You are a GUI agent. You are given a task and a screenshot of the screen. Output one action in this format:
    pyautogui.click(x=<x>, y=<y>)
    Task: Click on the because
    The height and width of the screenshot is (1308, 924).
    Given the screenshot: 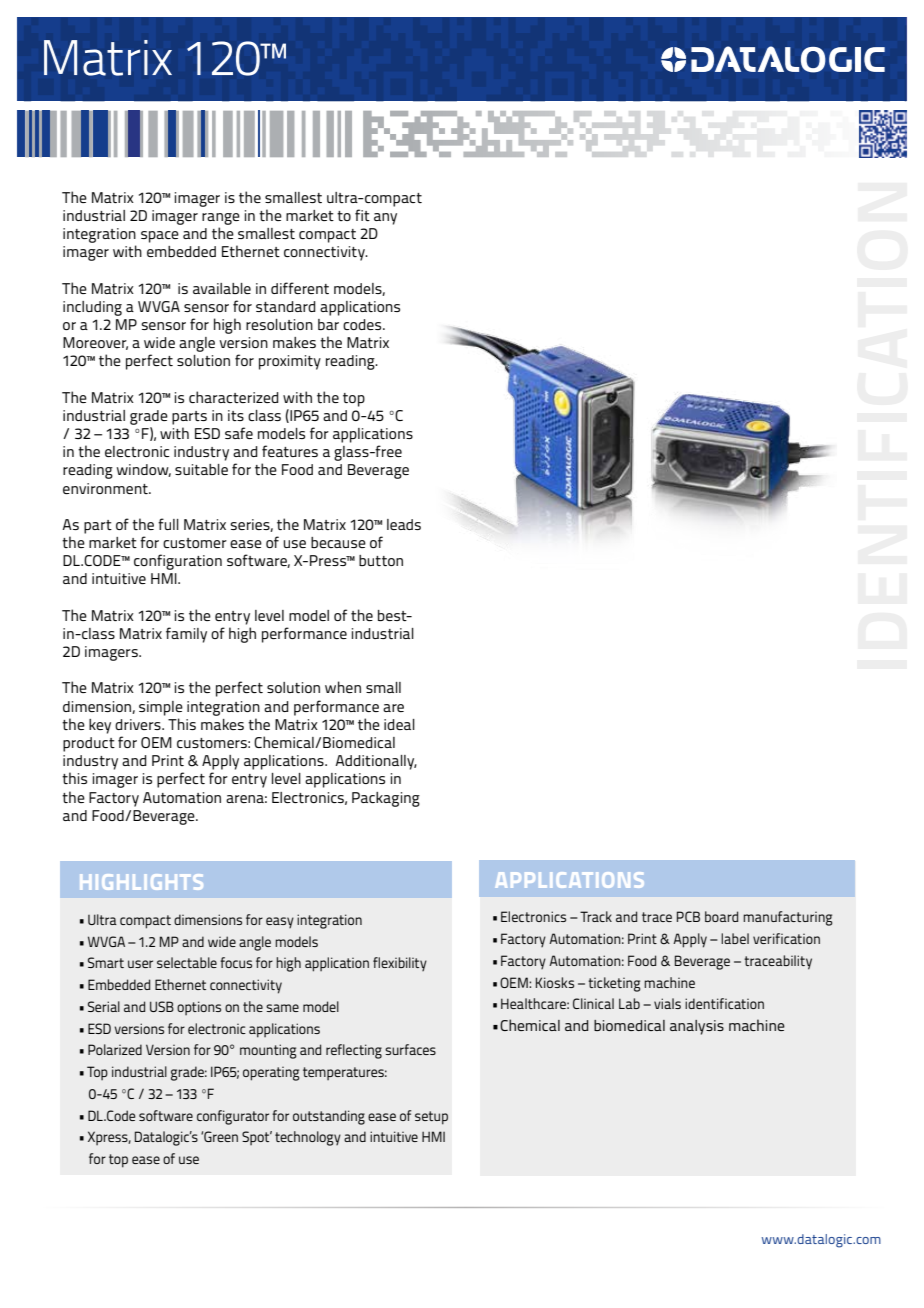 What is the action you would take?
    pyautogui.click(x=338, y=542)
